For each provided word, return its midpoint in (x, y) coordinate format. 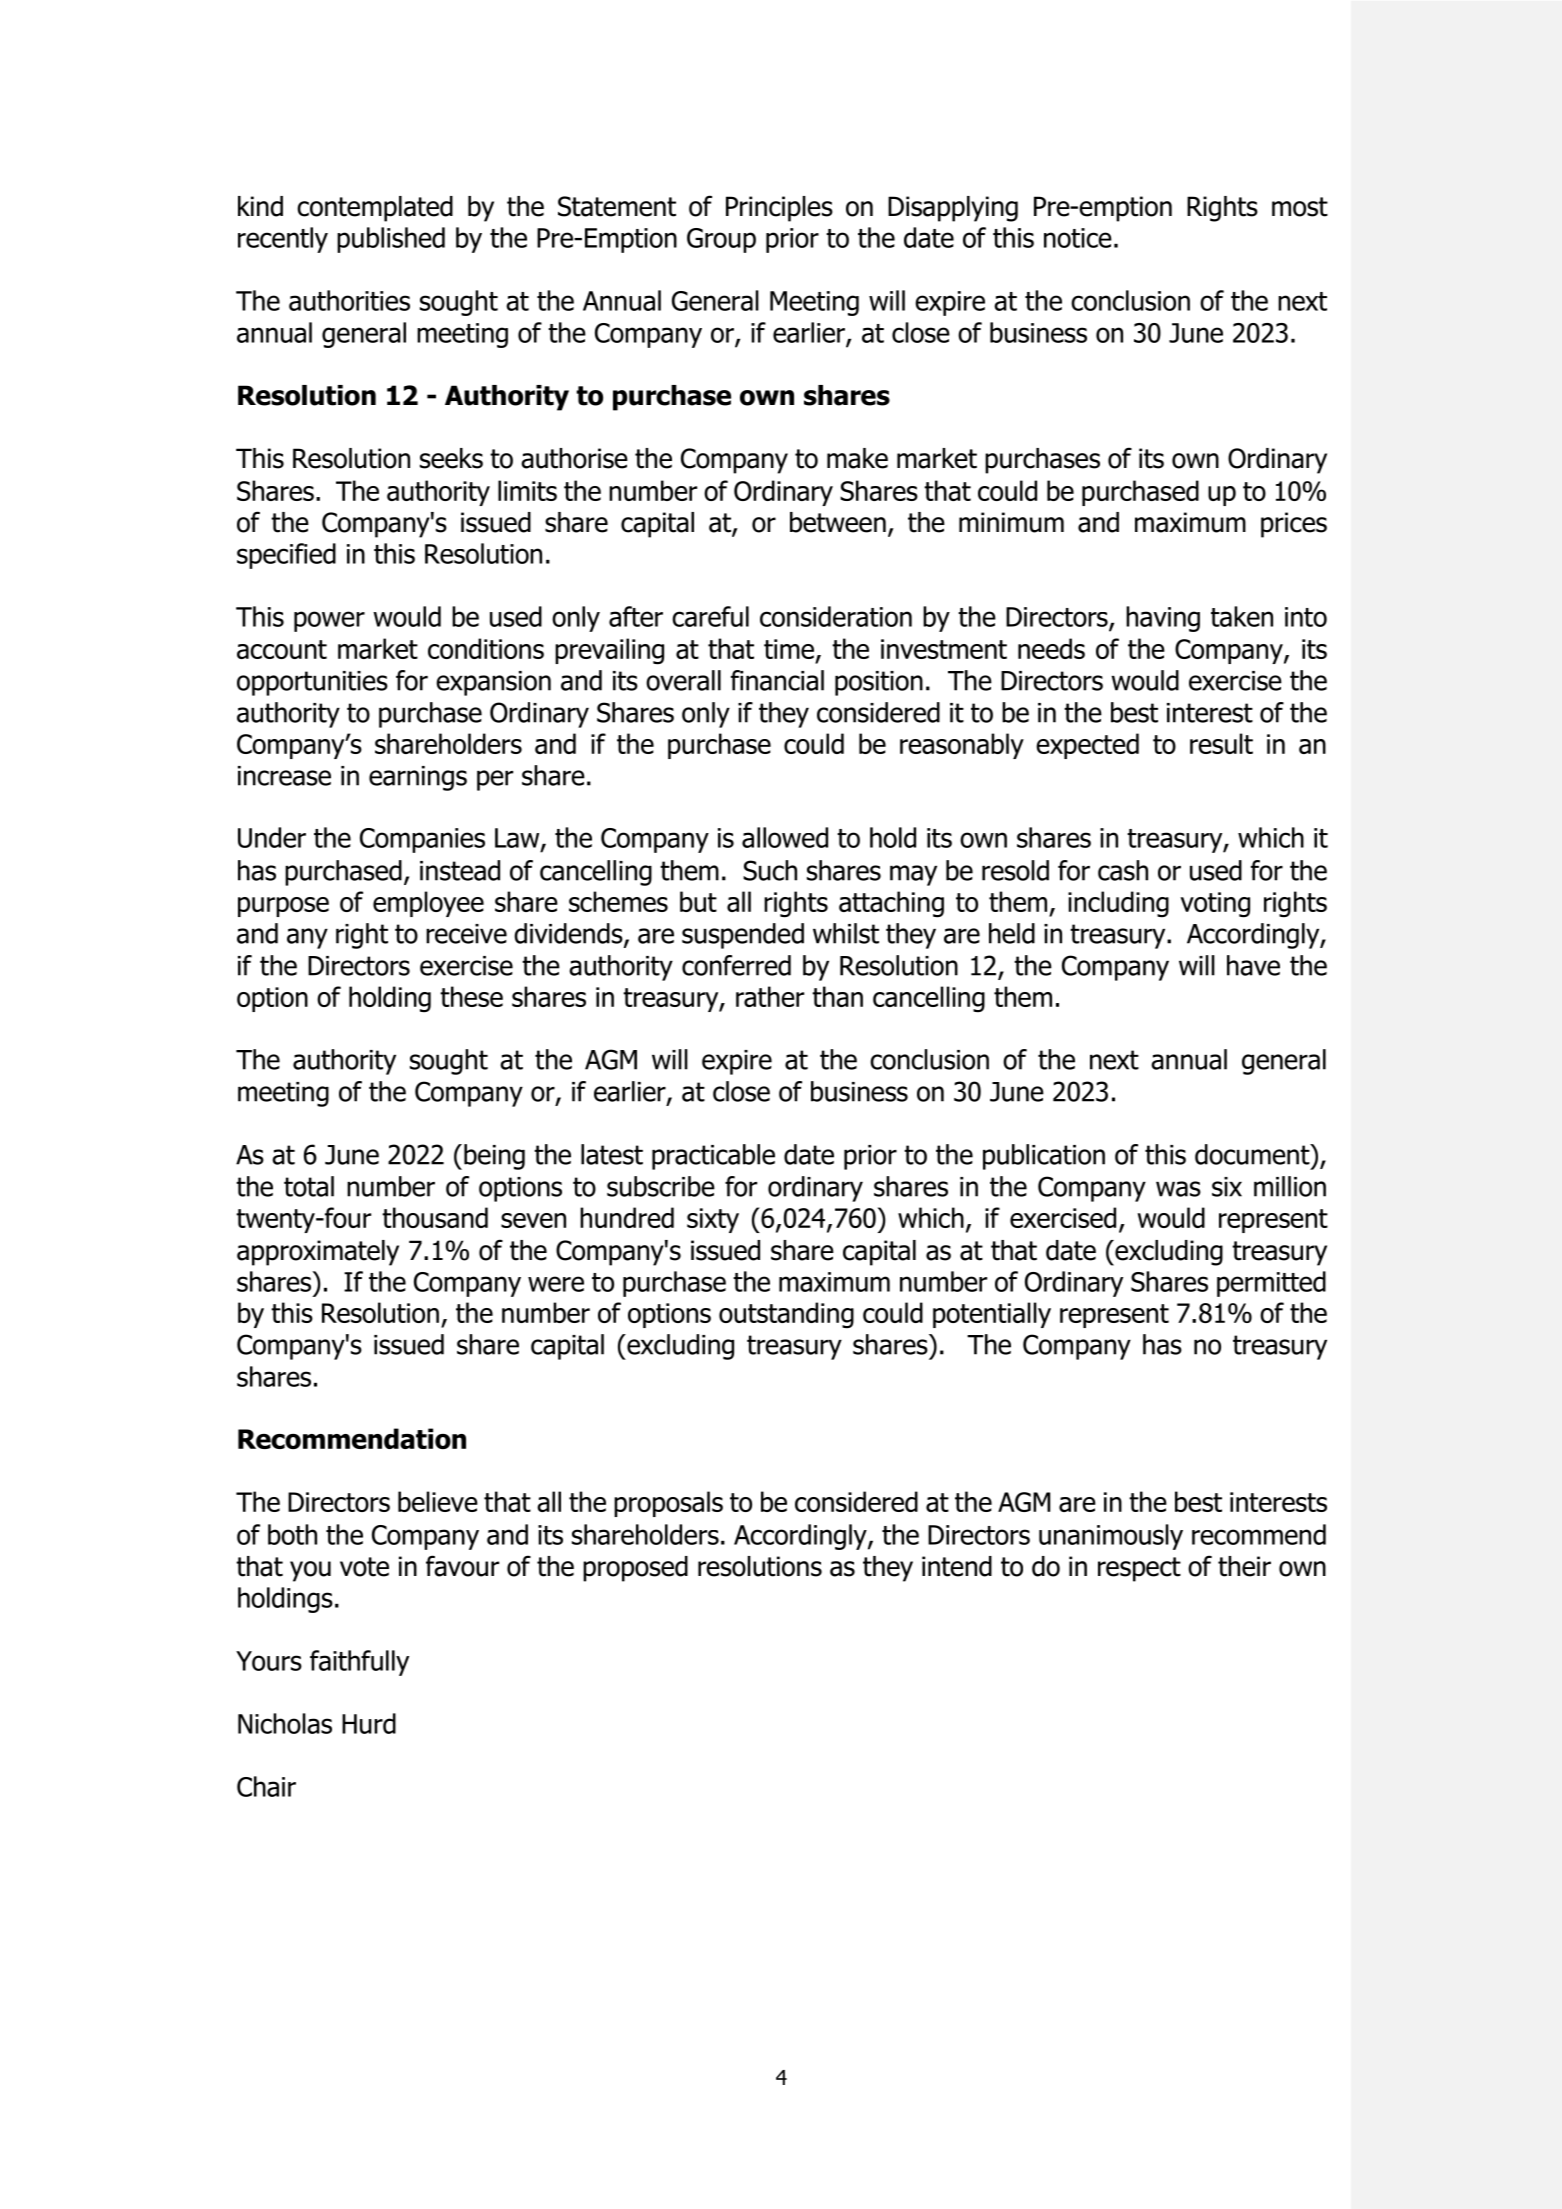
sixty (713, 1220)
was (1178, 1189)
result (1221, 743)
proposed (635, 1569)
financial (777, 680)
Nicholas (285, 1723)
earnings (418, 778)
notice (1078, 238)
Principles (779, 209)
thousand (435, 1217)
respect (1139, 1569)
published (391, 240)
